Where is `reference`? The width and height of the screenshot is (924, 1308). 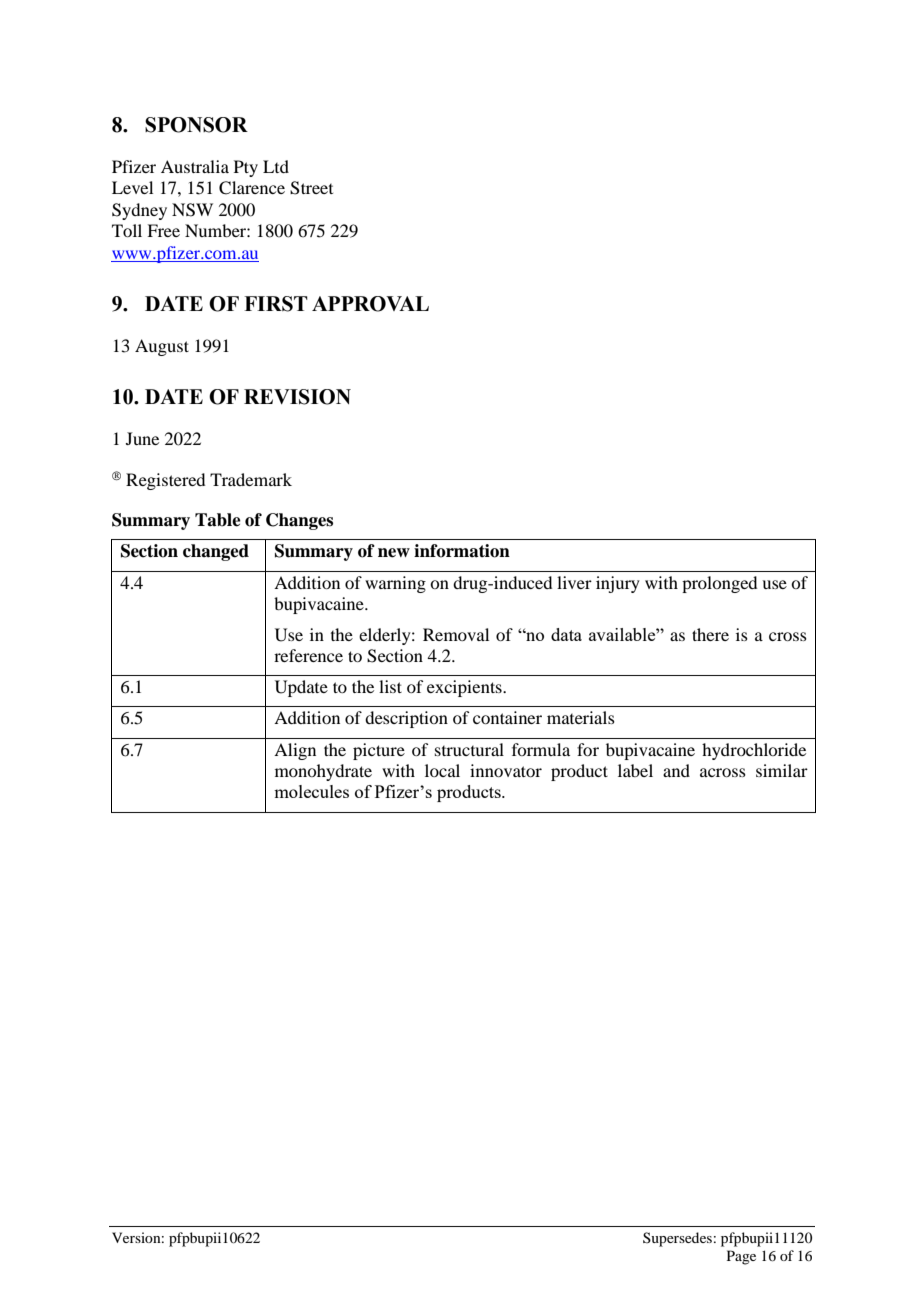
reference is located at coordinates (308, 655).
